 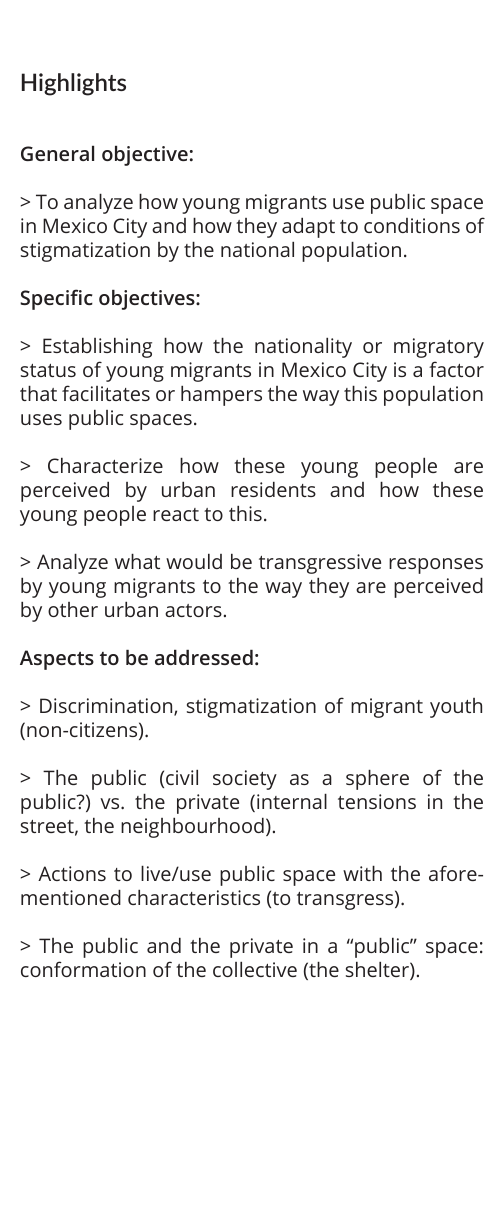 I want to click on responses, so click(x=436, y=566).
